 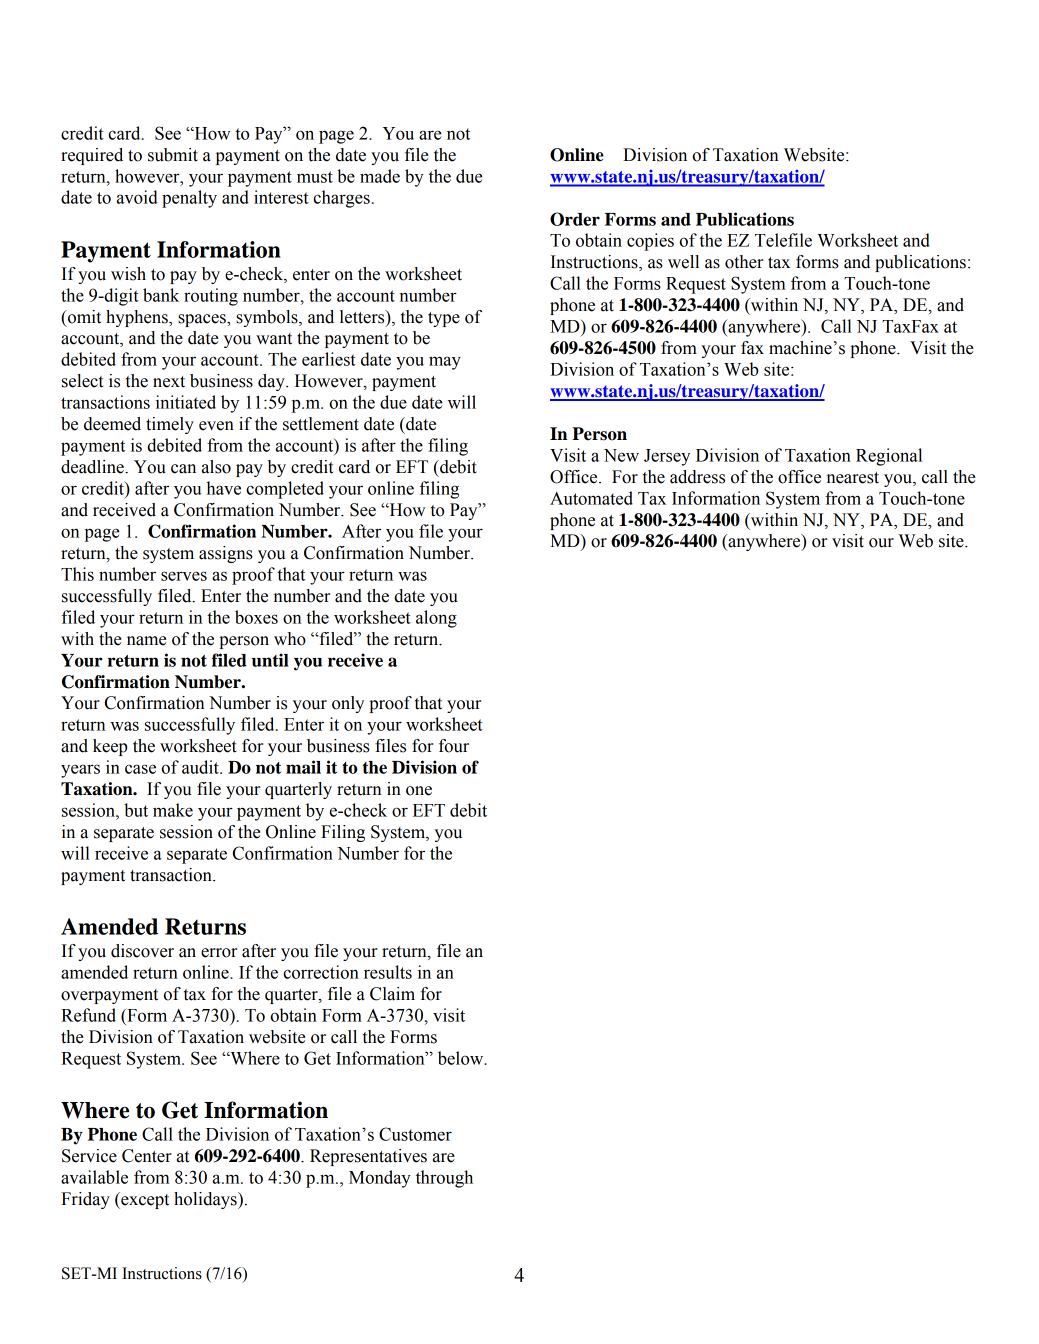 I want to click on results, so click(x=388, y=972).
